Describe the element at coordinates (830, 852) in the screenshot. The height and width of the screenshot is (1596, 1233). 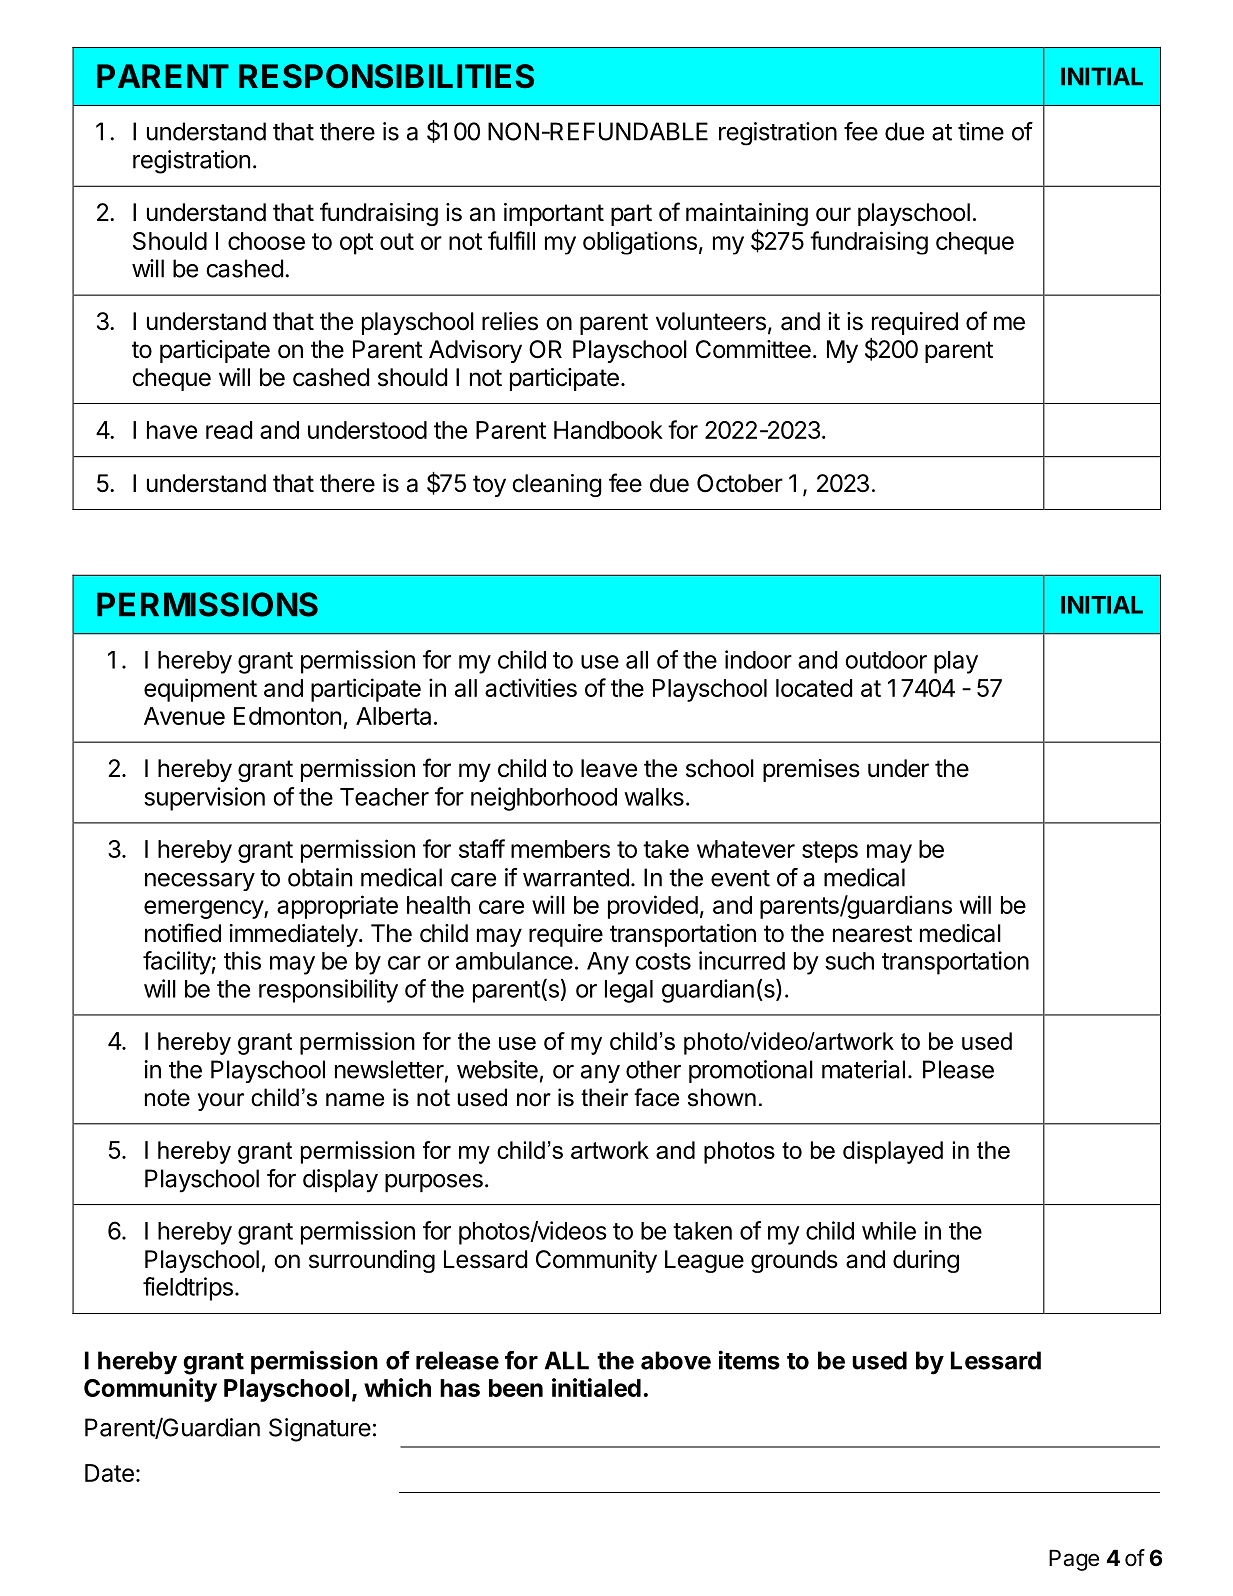
I see `steps` at that location.
